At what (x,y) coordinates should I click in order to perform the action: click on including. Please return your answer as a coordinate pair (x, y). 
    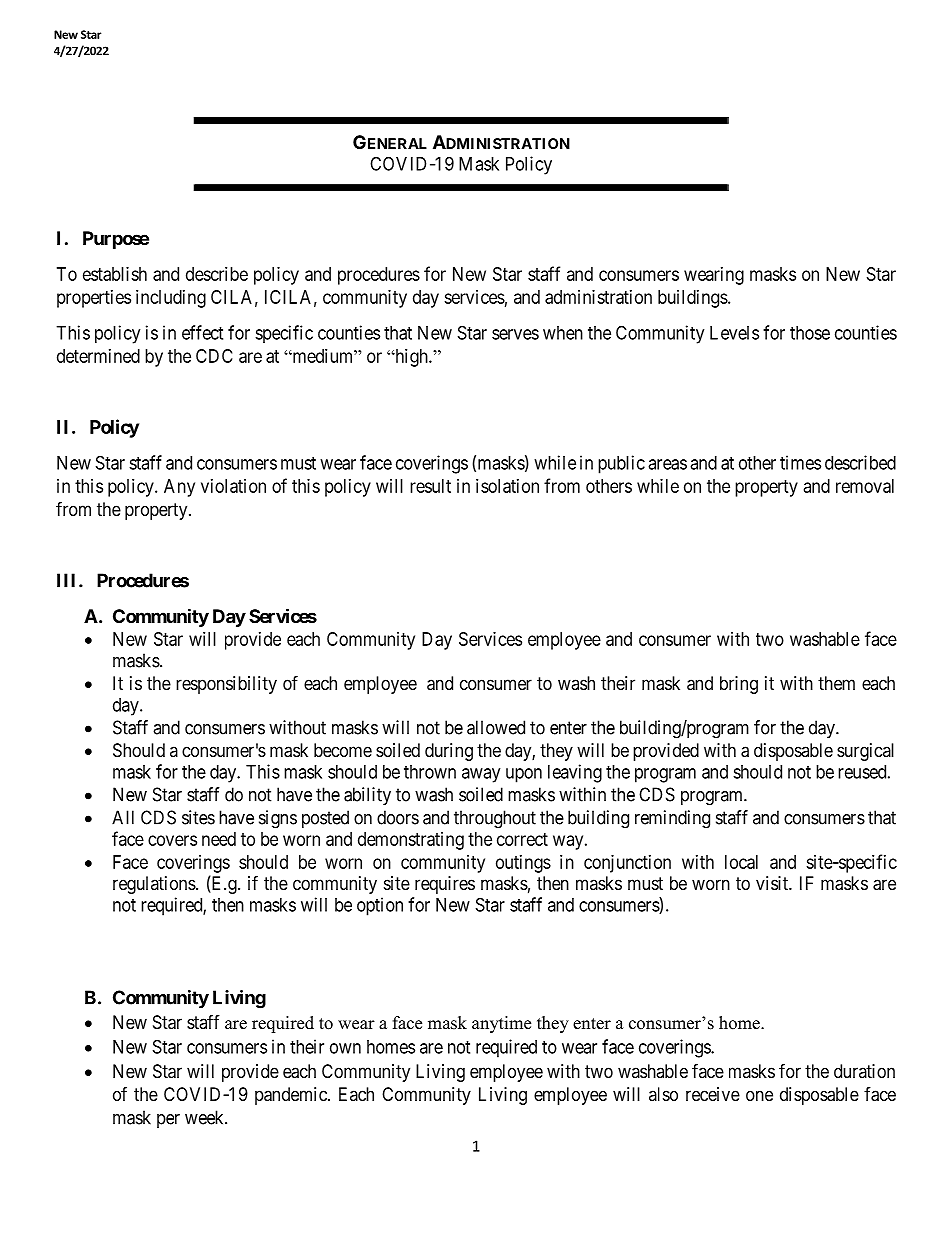
    Looking at the image, I should click on (171, 299).
